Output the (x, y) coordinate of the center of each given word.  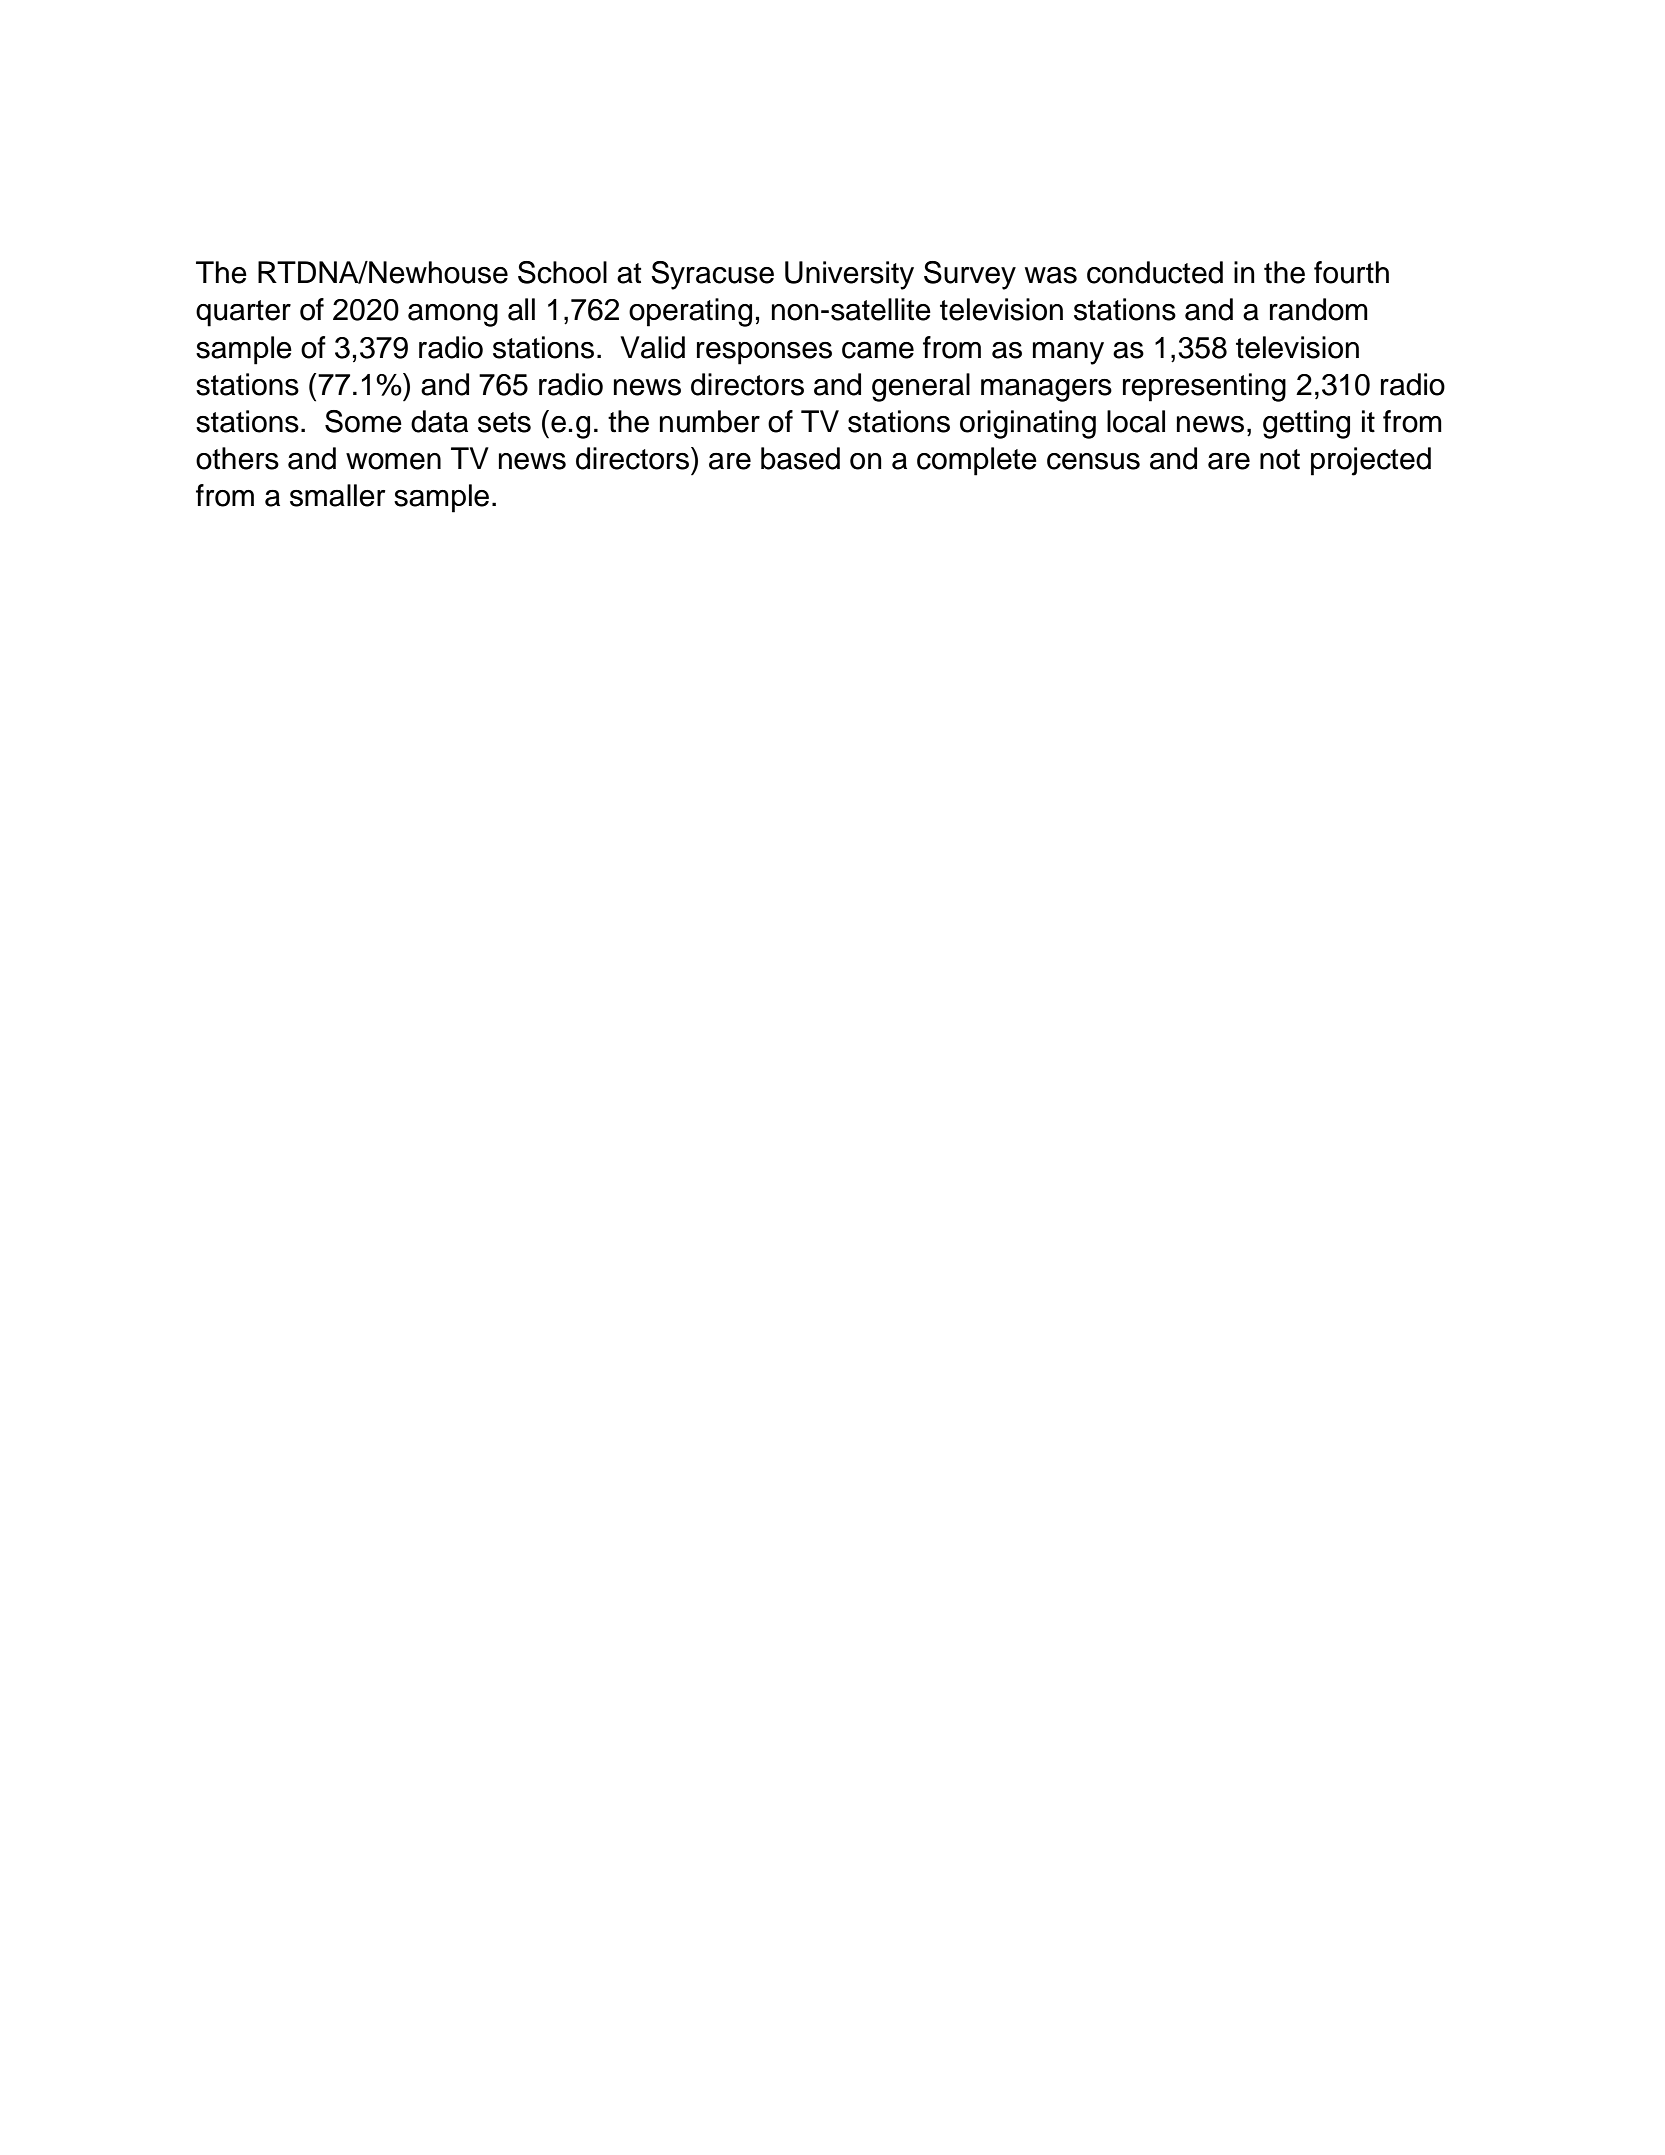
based (800, 458)
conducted (1155, 272)
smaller (337, 495)
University (849, 275)
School (562, 272)
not (1280, 459)
